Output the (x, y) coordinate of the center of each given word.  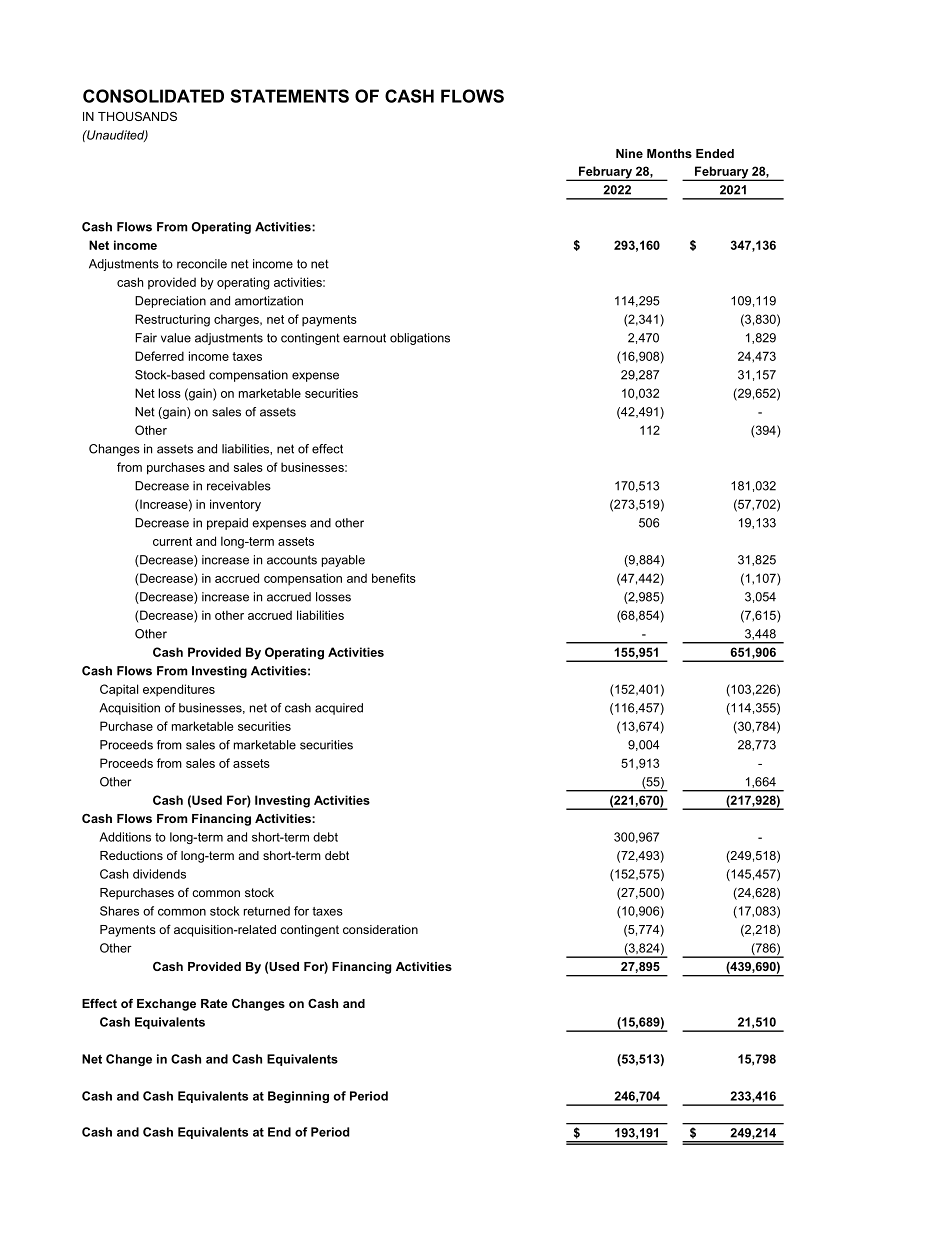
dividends (159, 874)
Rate (214, 1003)
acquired (339, 709)
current (172, 541)
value (176, 338)
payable (343, 561)
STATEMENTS (289, 96)
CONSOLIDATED (153, 96)
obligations (420, 339)
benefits (394, 578)
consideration (380, 929)
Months (669, 153)
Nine (629, 153)
